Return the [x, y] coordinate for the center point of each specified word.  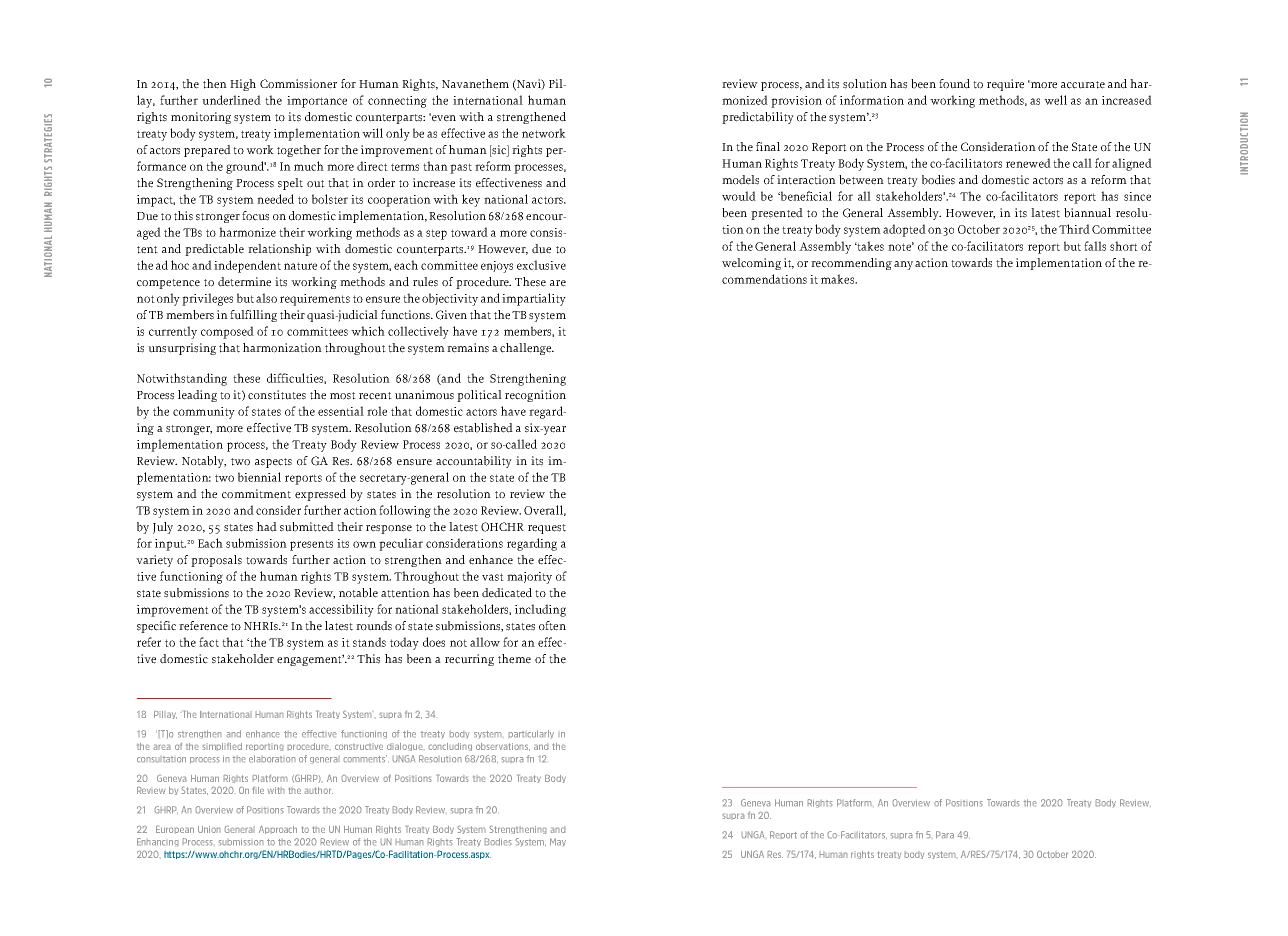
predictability [758, 118]
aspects [273, 463]
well [1055, 100]
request [547, 529]
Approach [278, 829]
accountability [474, 462]
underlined [231, 100]
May [558, 842]
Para [945, 835]
